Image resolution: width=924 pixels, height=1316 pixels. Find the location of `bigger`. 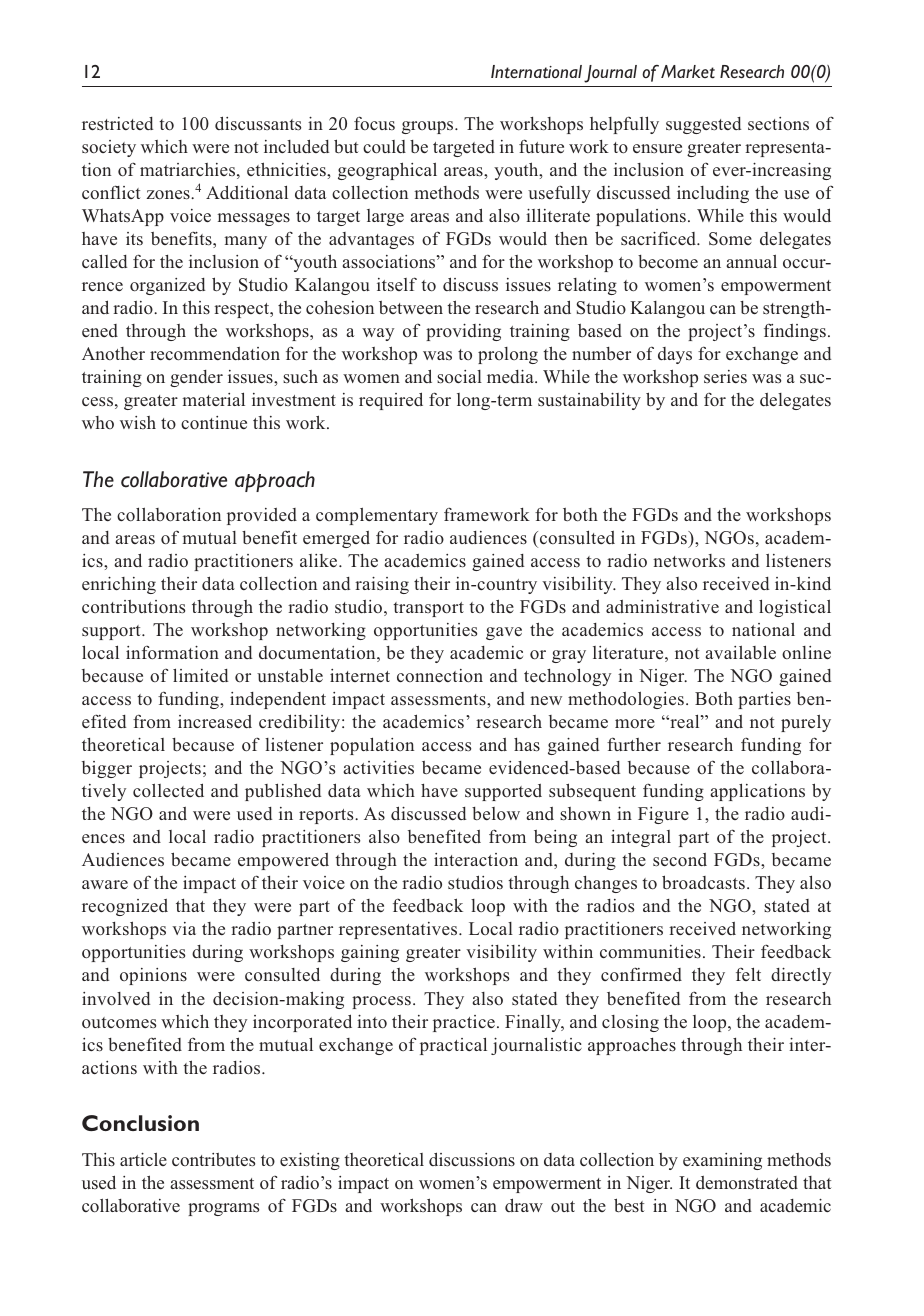

bigger is located at coordinates (107, 769).
